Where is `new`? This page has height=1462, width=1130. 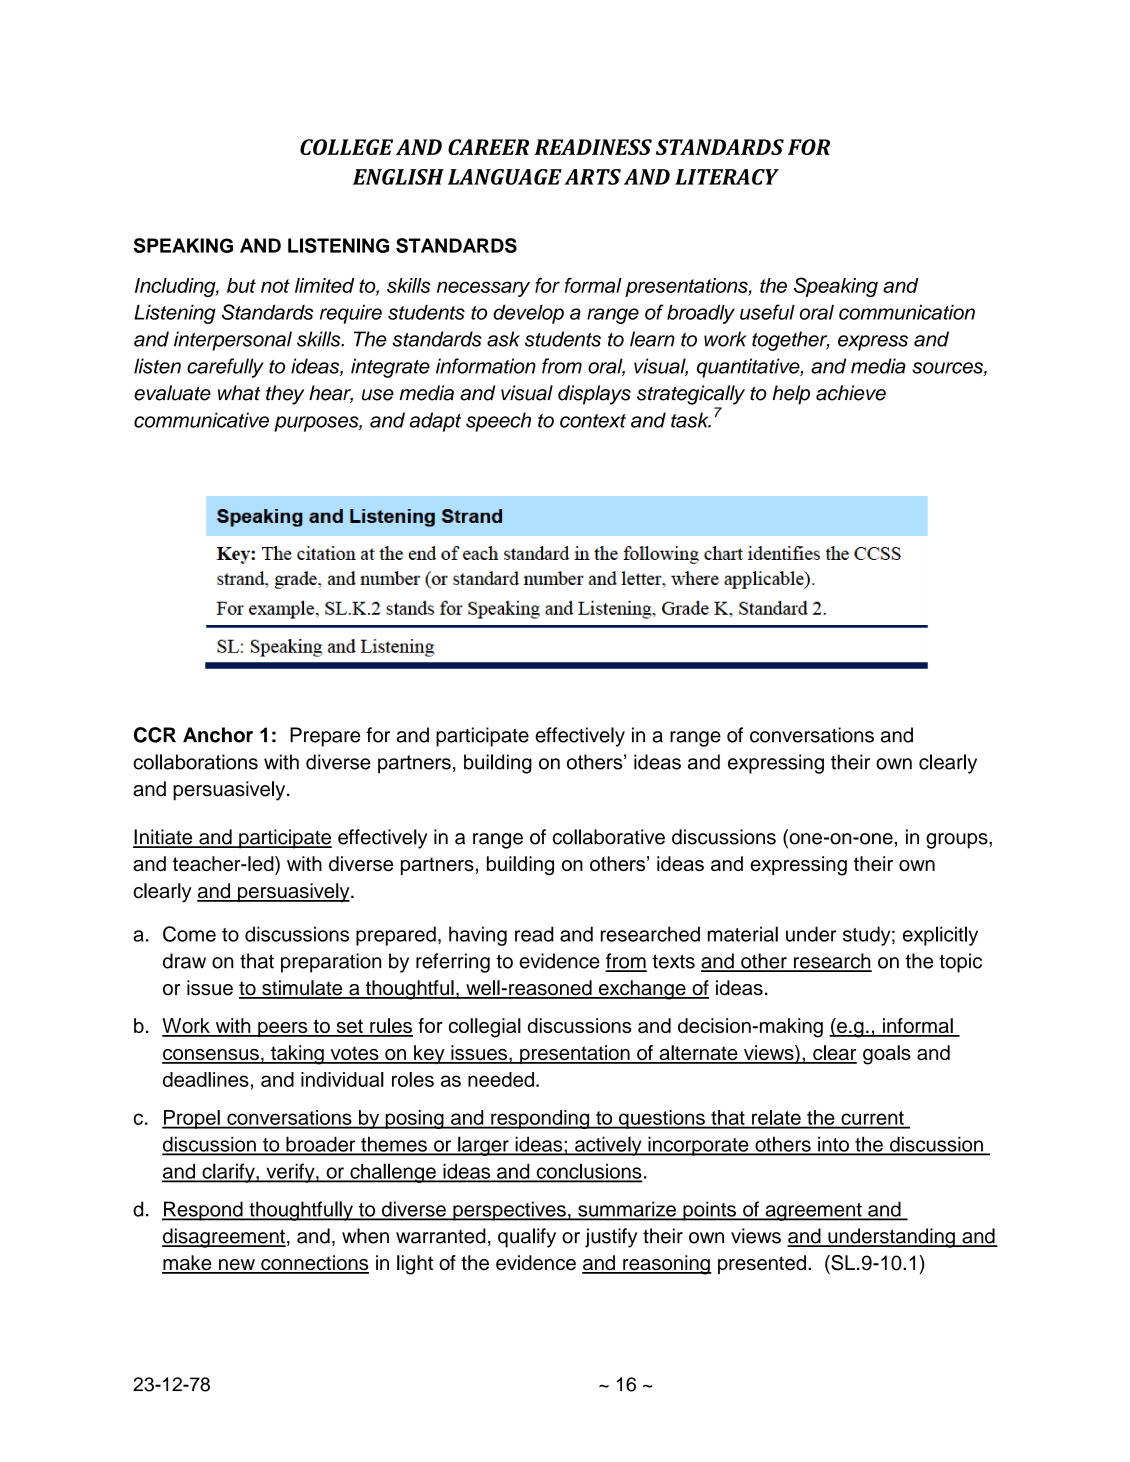 new is located at coordinates (237, 1266).
